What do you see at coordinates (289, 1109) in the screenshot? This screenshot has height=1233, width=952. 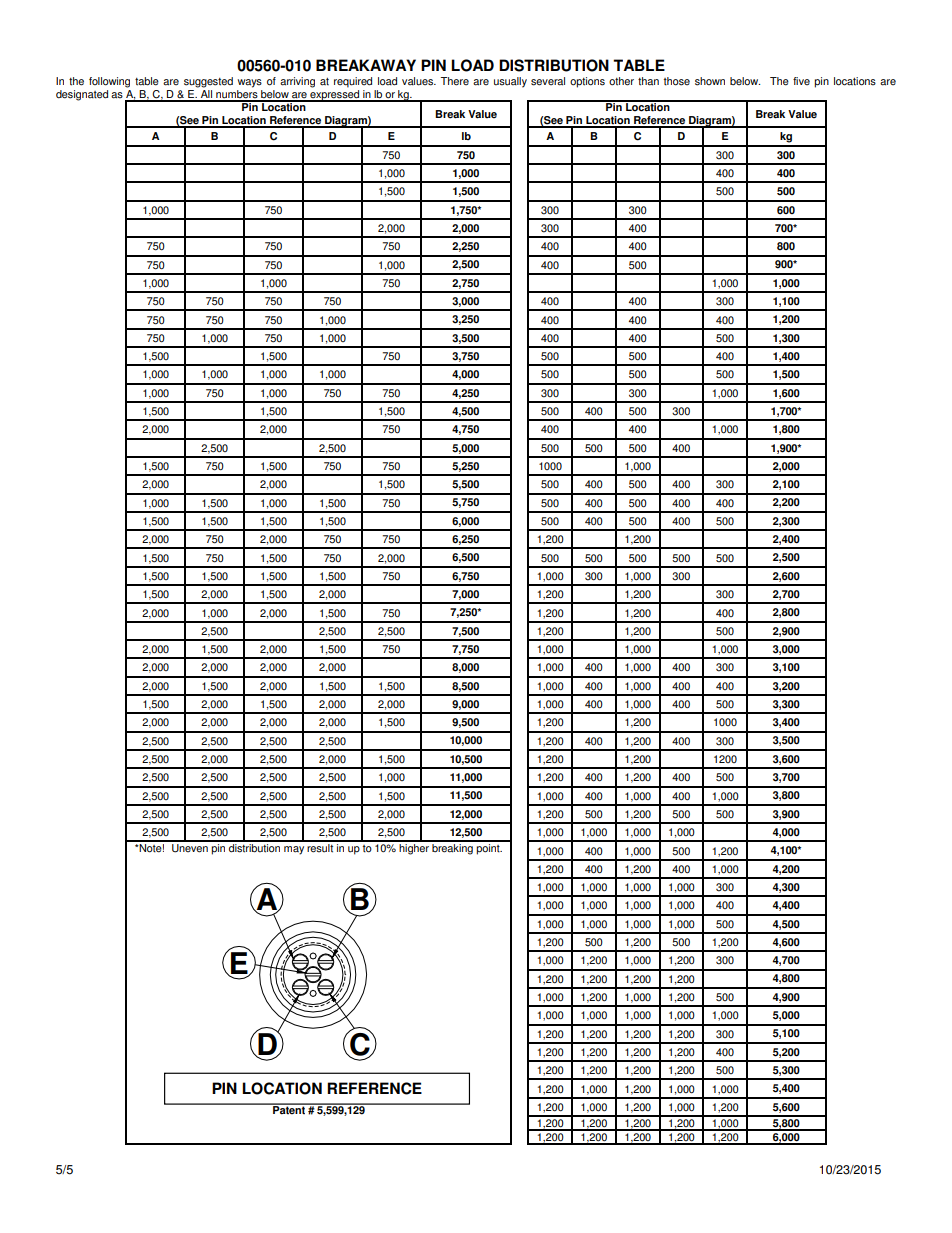 I see `Patent` at bounding box center [289, 1109].
